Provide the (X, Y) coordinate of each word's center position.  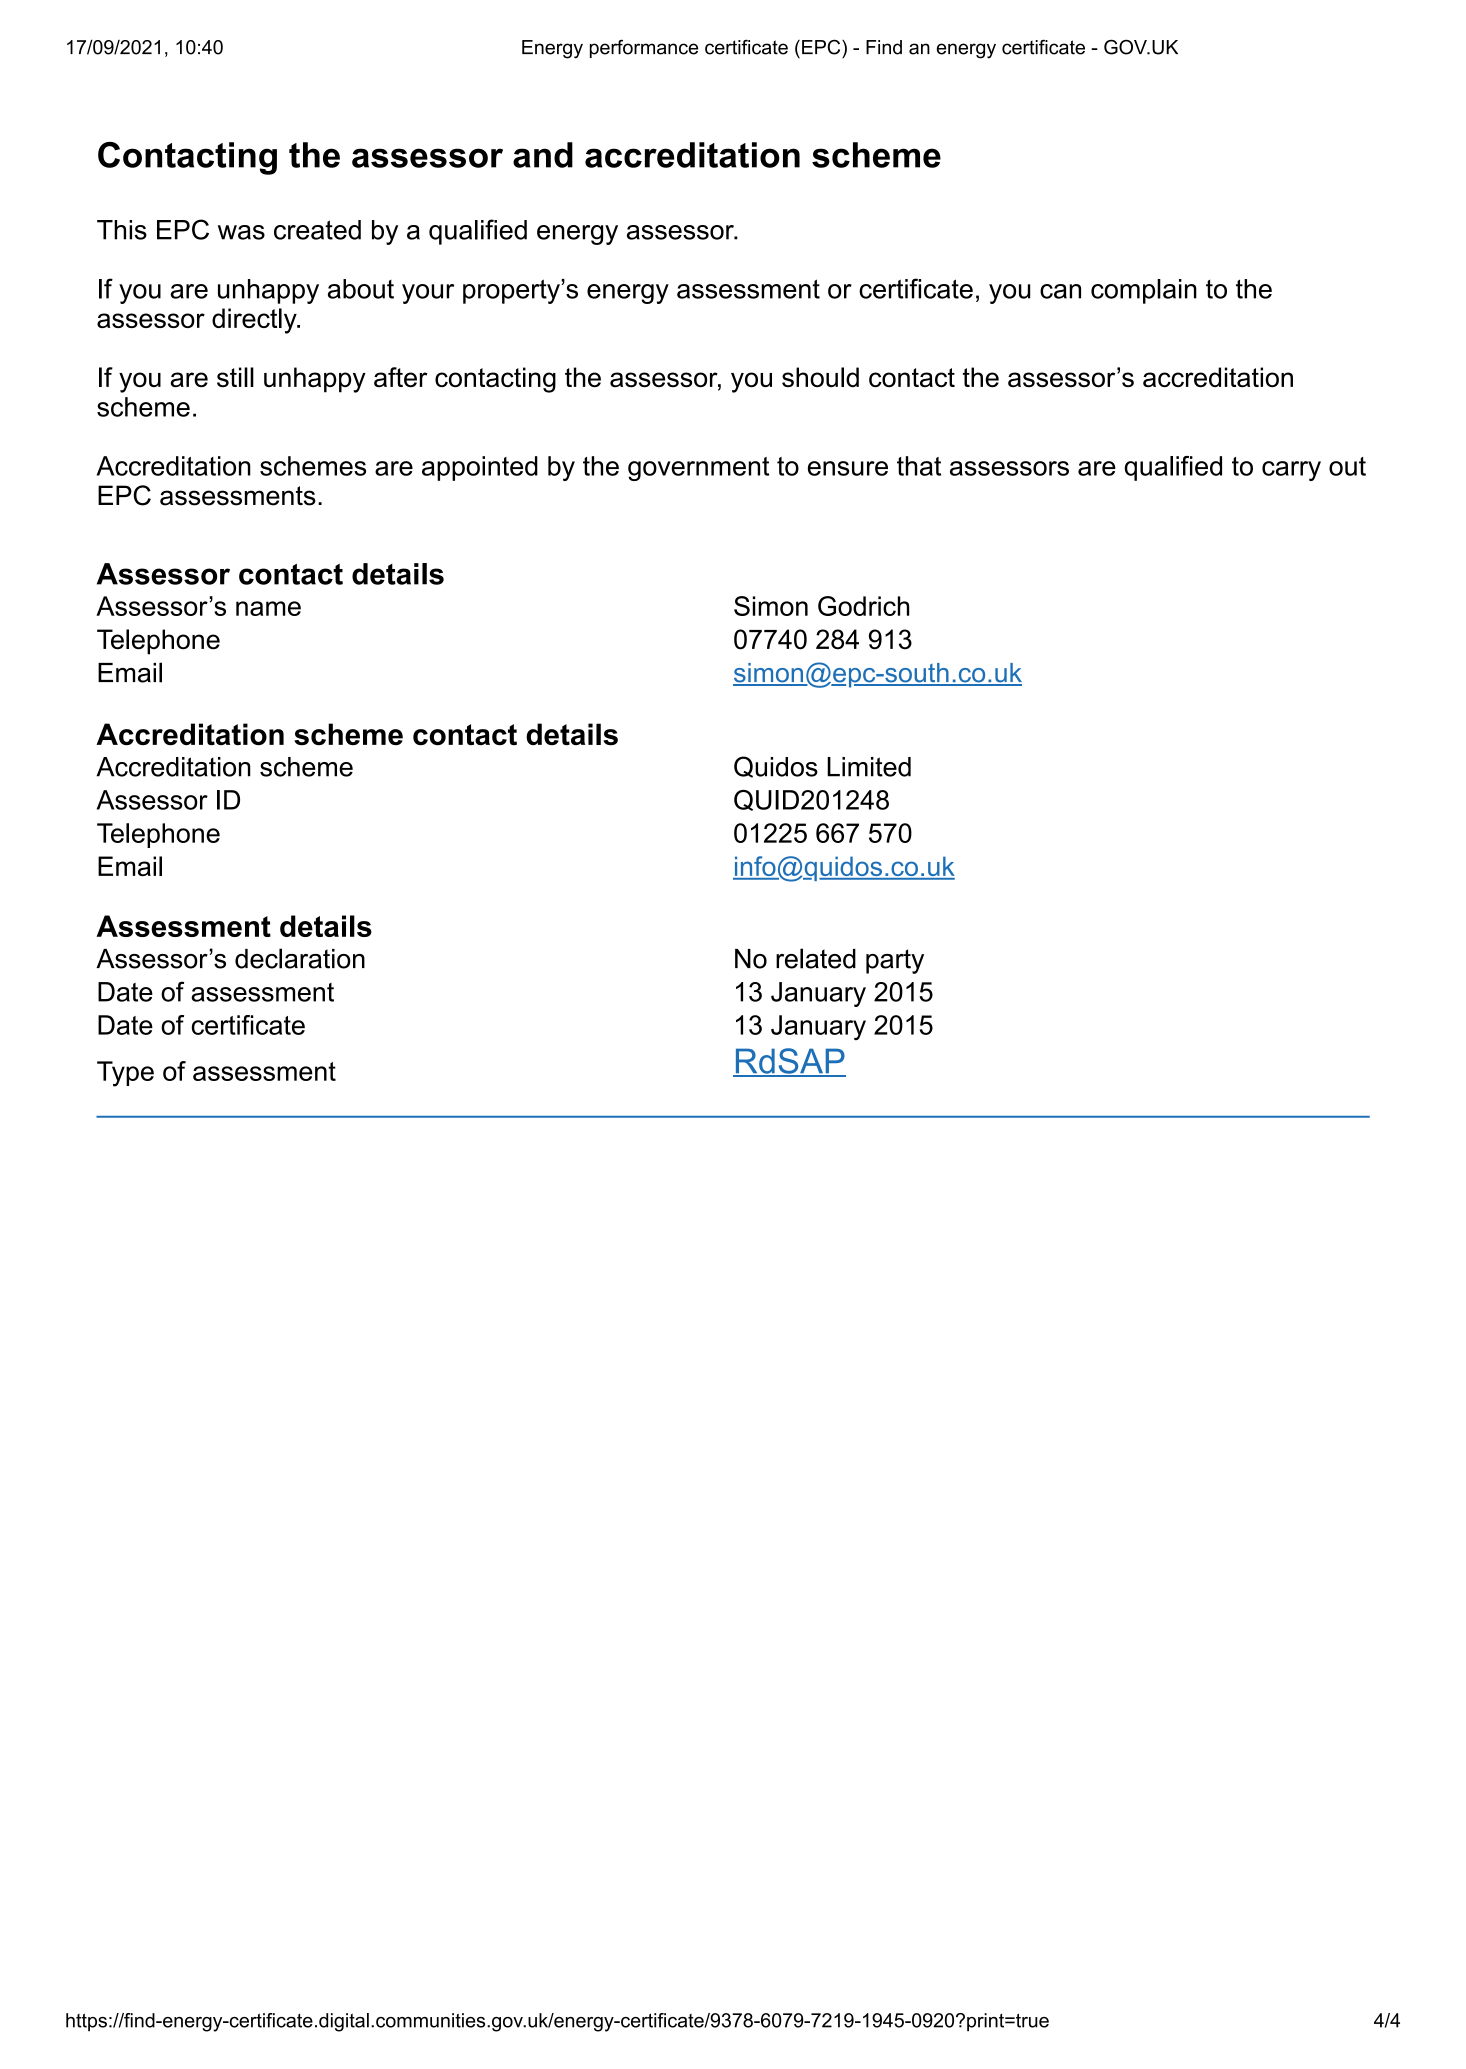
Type (125, 1074)
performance (644, 48)
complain (1144, 291)
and (543, 155)
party (895, 961)
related (816, 958)
